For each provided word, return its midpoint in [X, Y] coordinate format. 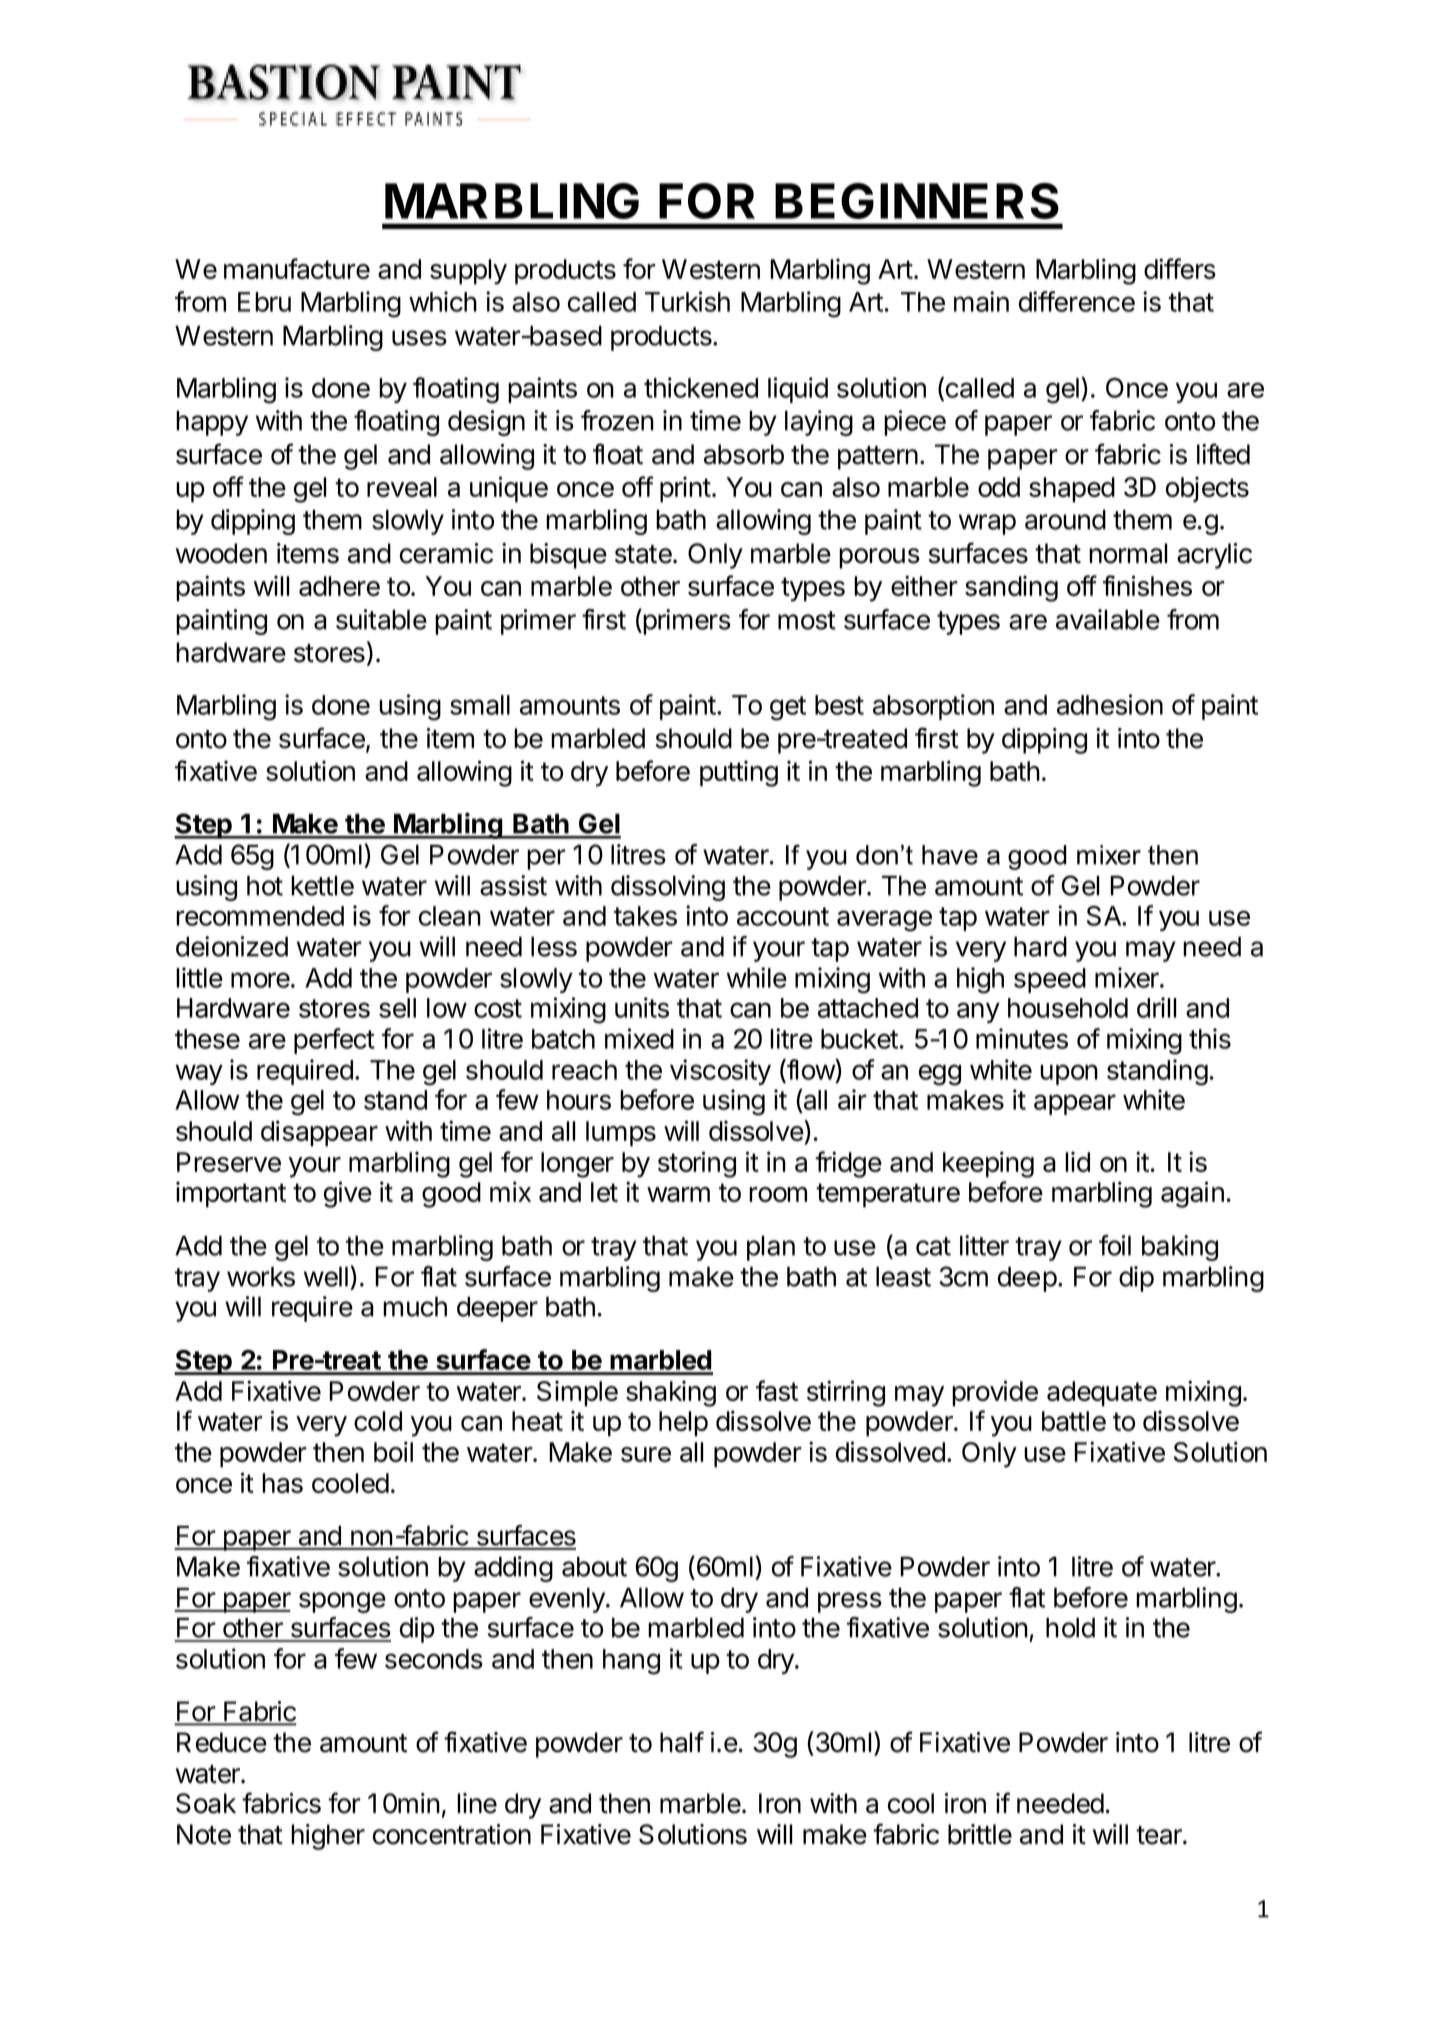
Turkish [687, 301]
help [683, 1424]
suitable [381, 619]
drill [1157, 1007]
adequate [1102, 1394]
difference [1077, 301]
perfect [334, 1041]
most [807, 620]
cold [378, 1421]
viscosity [720, 1072]
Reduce [222, 1742]
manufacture [297, 268]
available [1108, 619]
